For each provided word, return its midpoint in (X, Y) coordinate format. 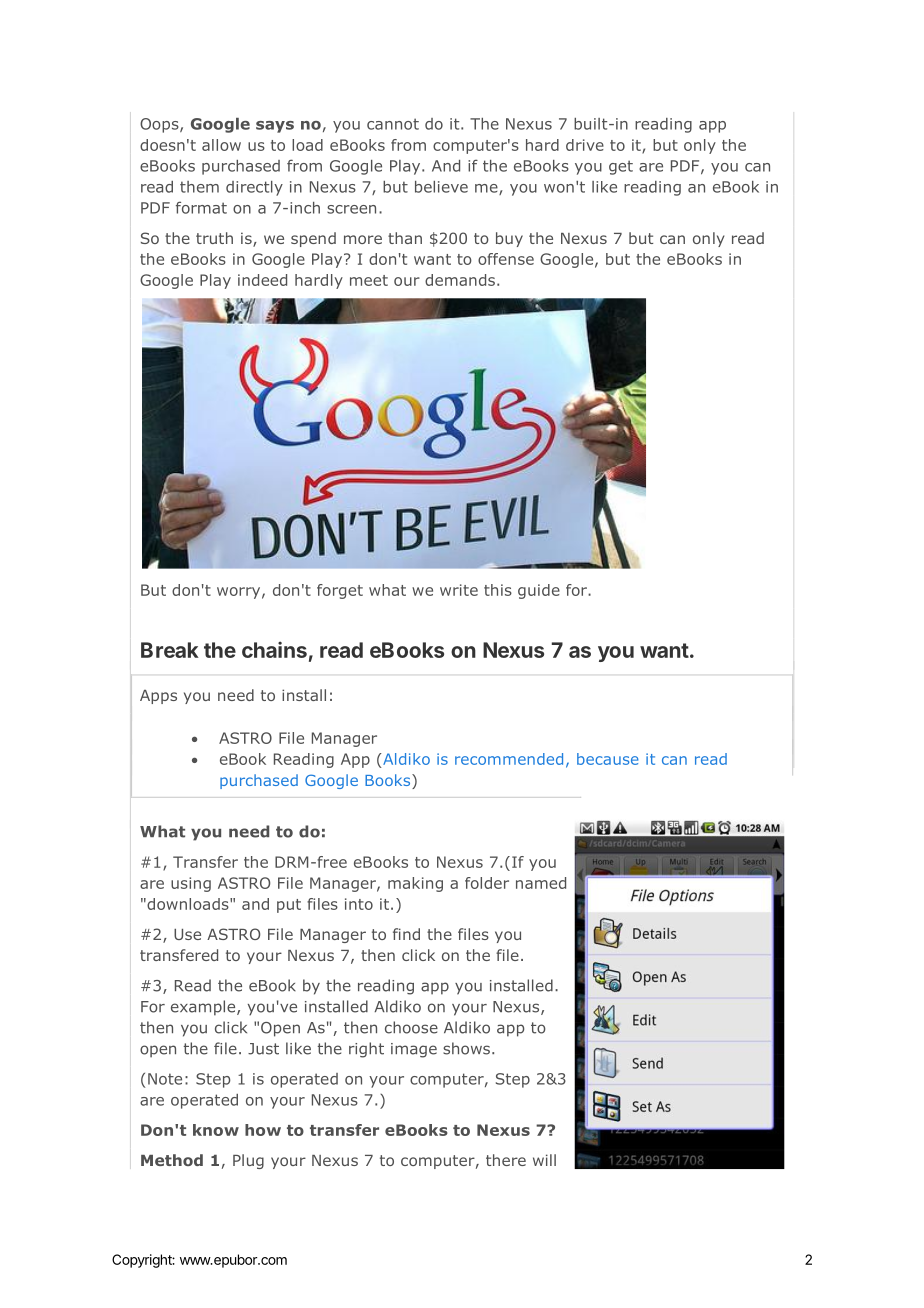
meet (369, 280)
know (216, 1130)
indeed (262, 280)
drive (585, 145)
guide (539, 591)
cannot (393, 124)
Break (170, 650)
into (359, 904)
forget (340, 591)
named (541, 883)
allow (221, 145)
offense (506, 259)
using (191, 884)
